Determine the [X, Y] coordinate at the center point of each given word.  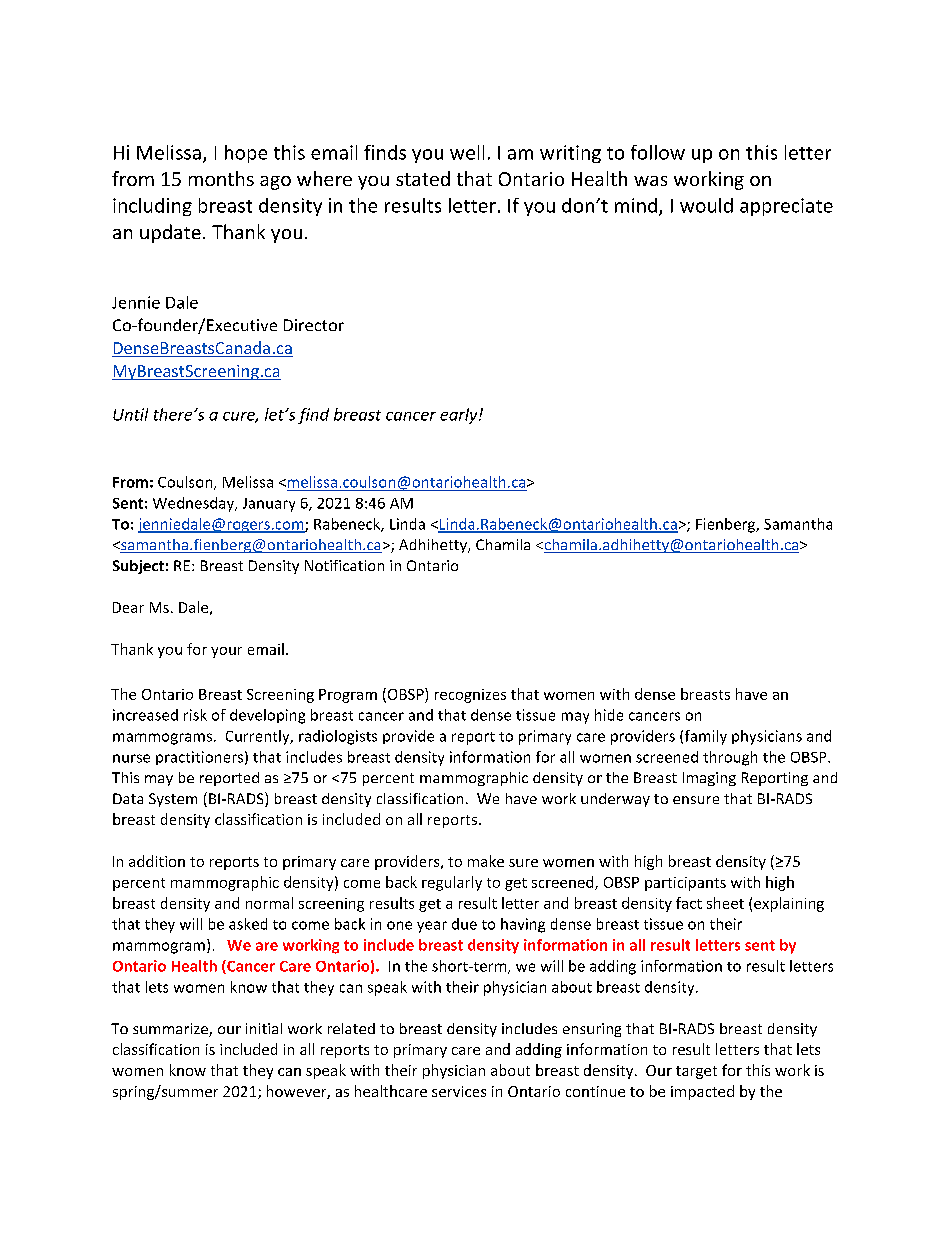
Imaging [709, 779]
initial [264, 1028]
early [460, 416]
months [221, 178]
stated [423, 178]
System [173, 800]
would [706, 205]
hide [609, 715]
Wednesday [194, 504]
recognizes [470, 696]
